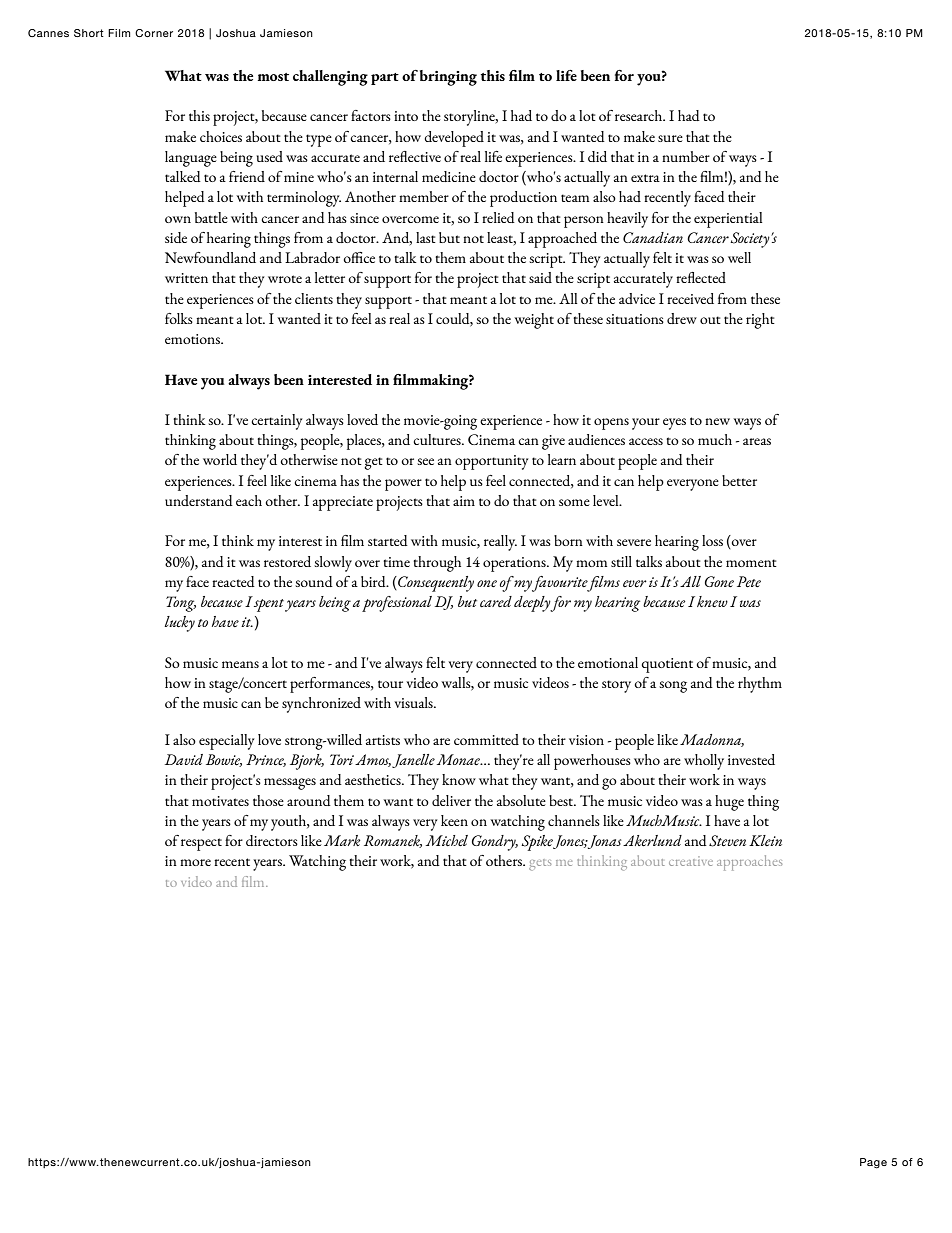 The height and width of the screenshot is (1233, 952). I want to click on Tong, so click(181, 604).
